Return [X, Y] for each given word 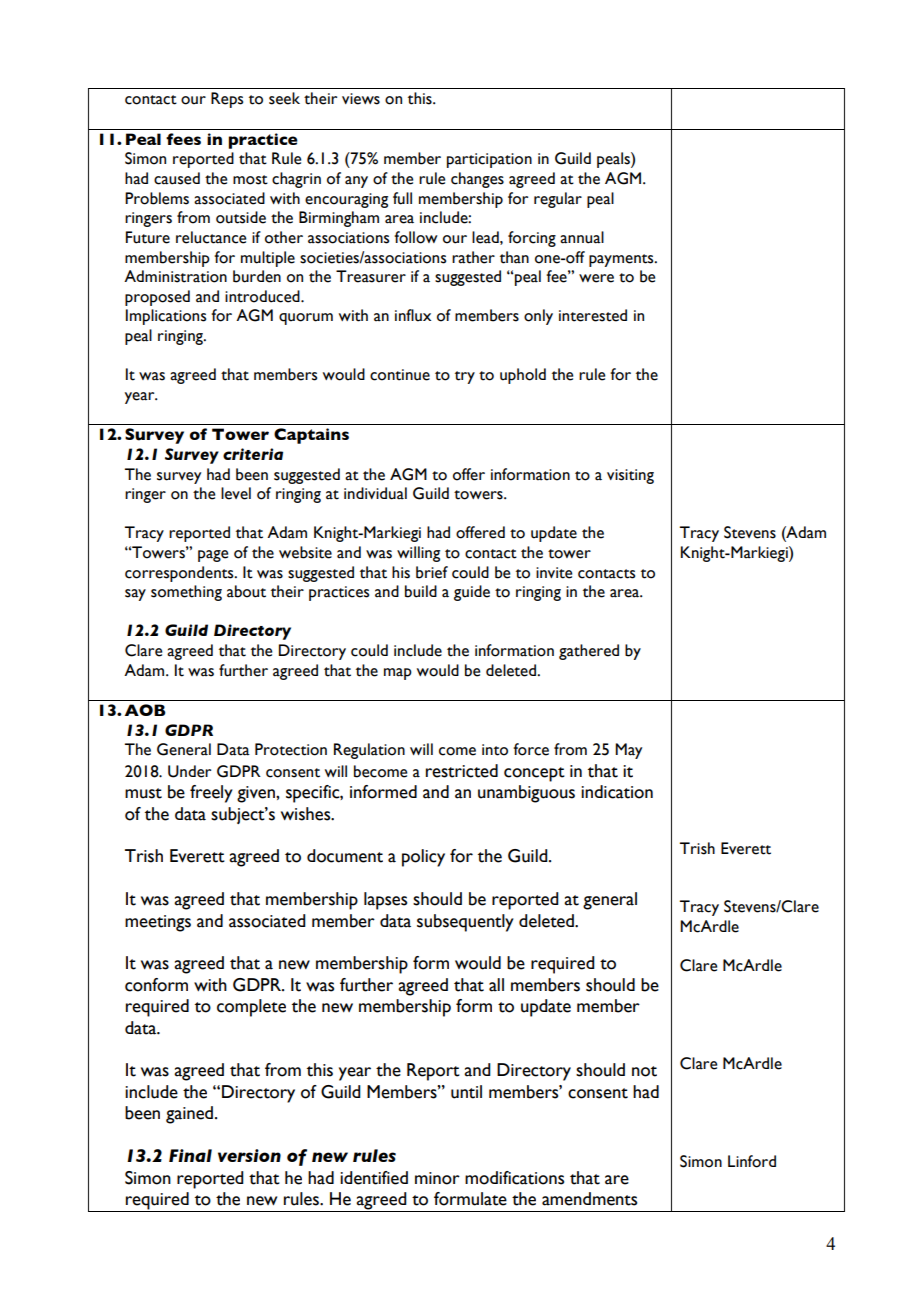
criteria [253, 454]
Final [190, 1155]
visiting [630, 476]
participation [489, 160]
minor [437, 1178]
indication [617, 792]
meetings [158, 923]
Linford [752, 1161]
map [398, 674]
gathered [589, 652]
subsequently [465, 923]
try [465, 377]
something [186, 593]
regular [558, 200]
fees [183, 139]
